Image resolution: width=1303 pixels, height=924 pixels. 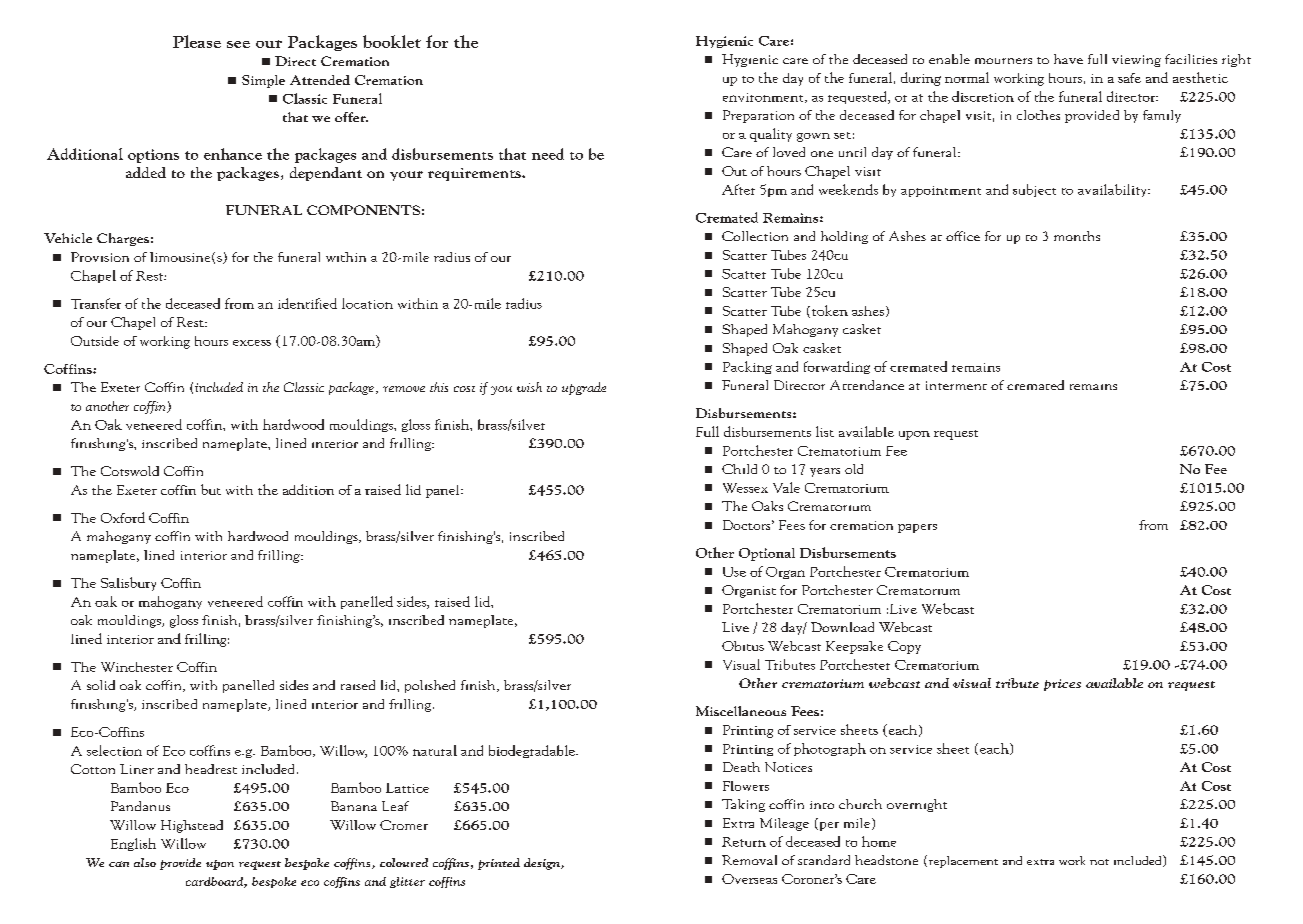 What do you see at coordinates (749, 860) in the screenshot?
I see `Removal` at bounding box center [749, 860].
